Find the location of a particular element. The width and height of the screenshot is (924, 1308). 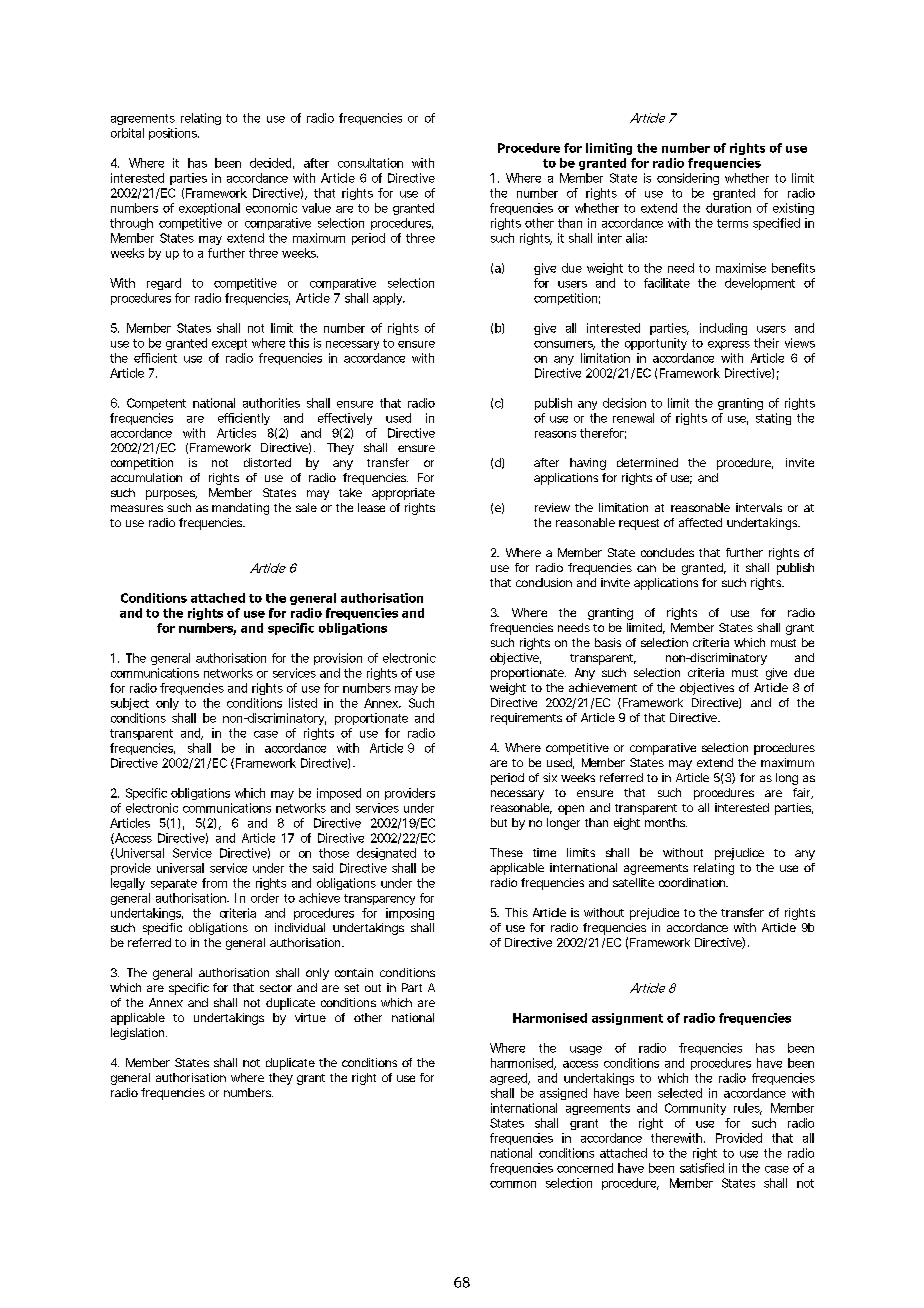

requirements is located at coordinates (526, 719).
